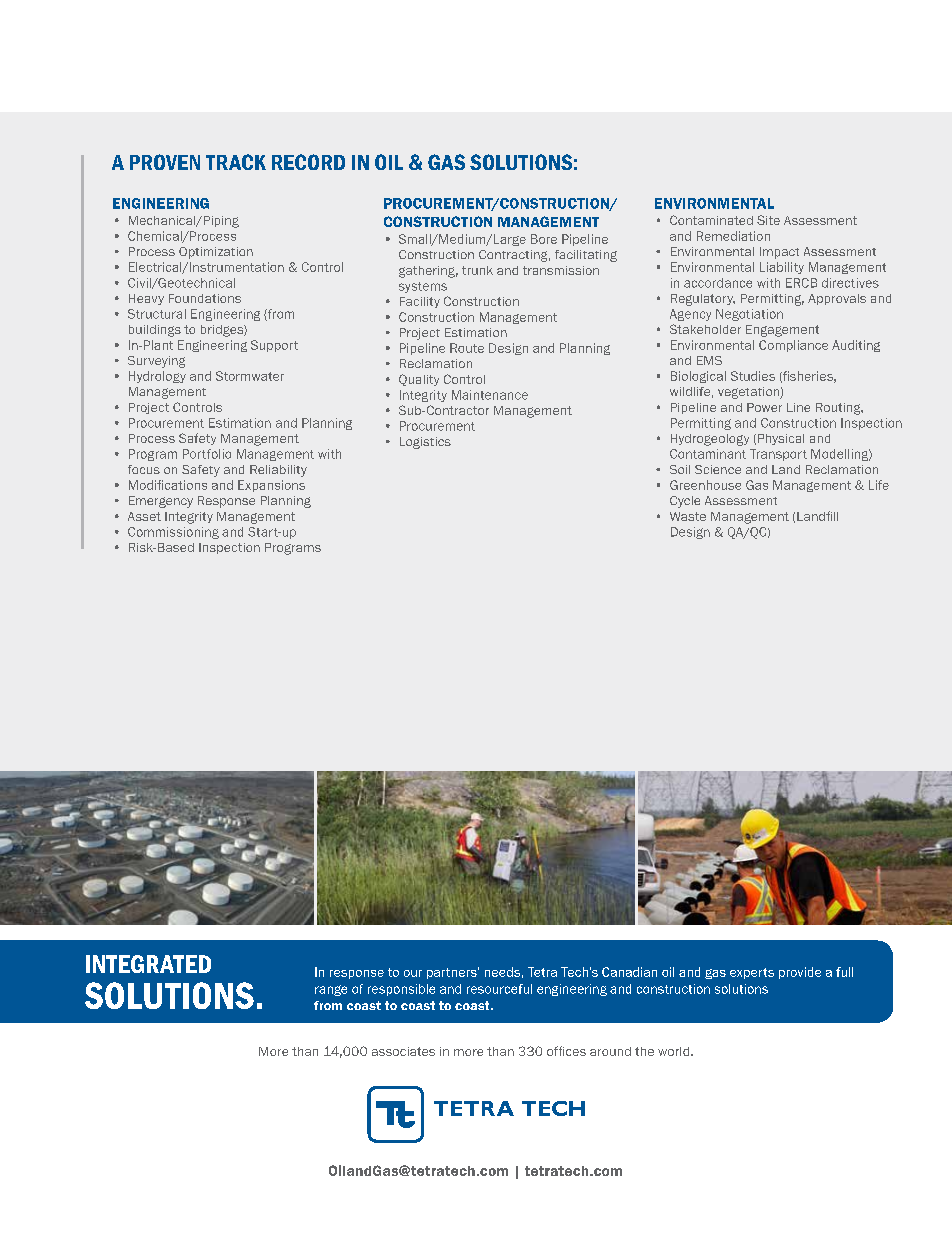  Describe the element at coordinates (331, 990) in the screenshot. I see `range` at that location.
